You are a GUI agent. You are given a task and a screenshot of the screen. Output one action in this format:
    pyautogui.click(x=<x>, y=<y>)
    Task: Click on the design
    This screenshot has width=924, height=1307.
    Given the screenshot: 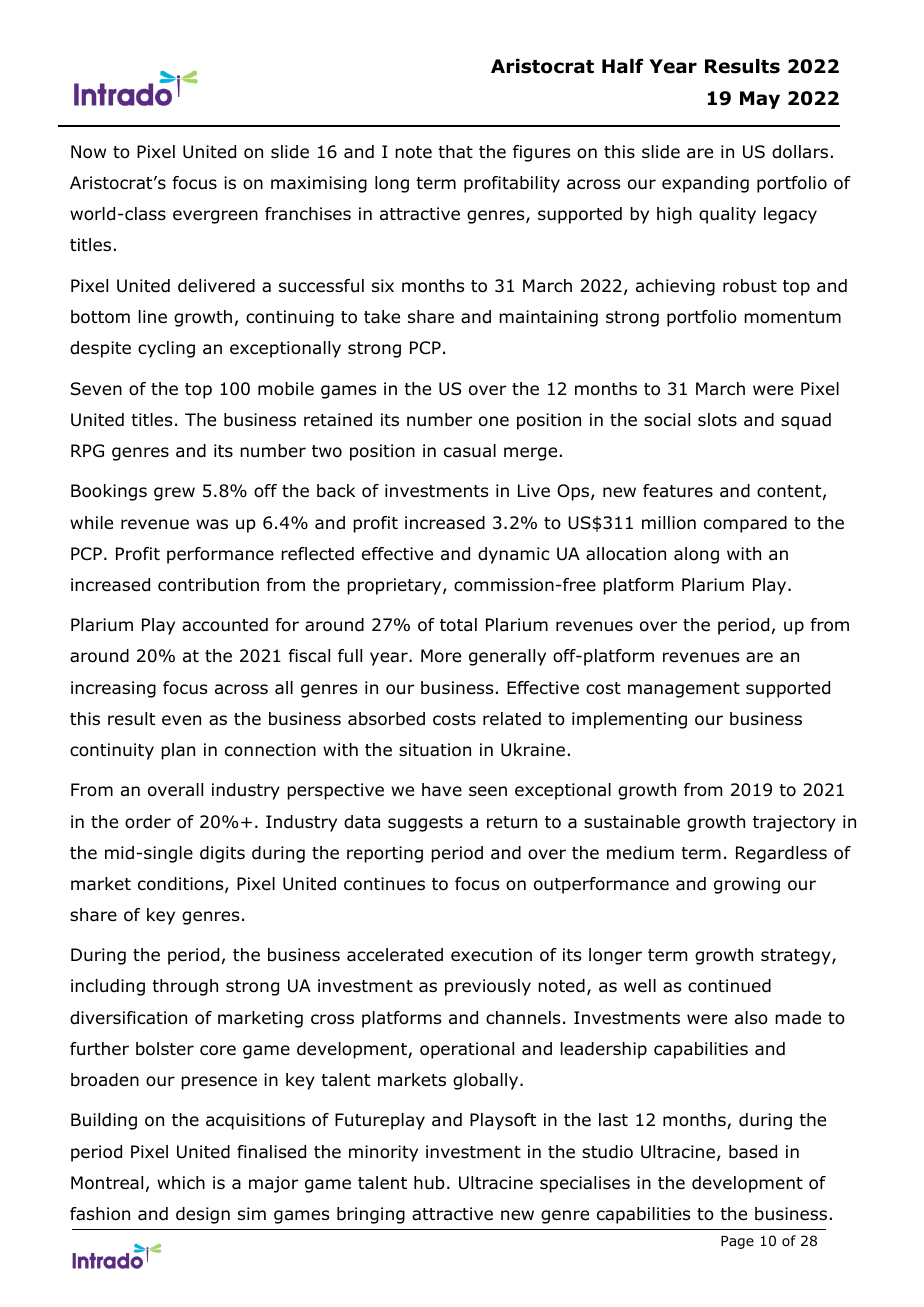 What is the action you would take?
    pyautogui.click(x=203, y=1215)
